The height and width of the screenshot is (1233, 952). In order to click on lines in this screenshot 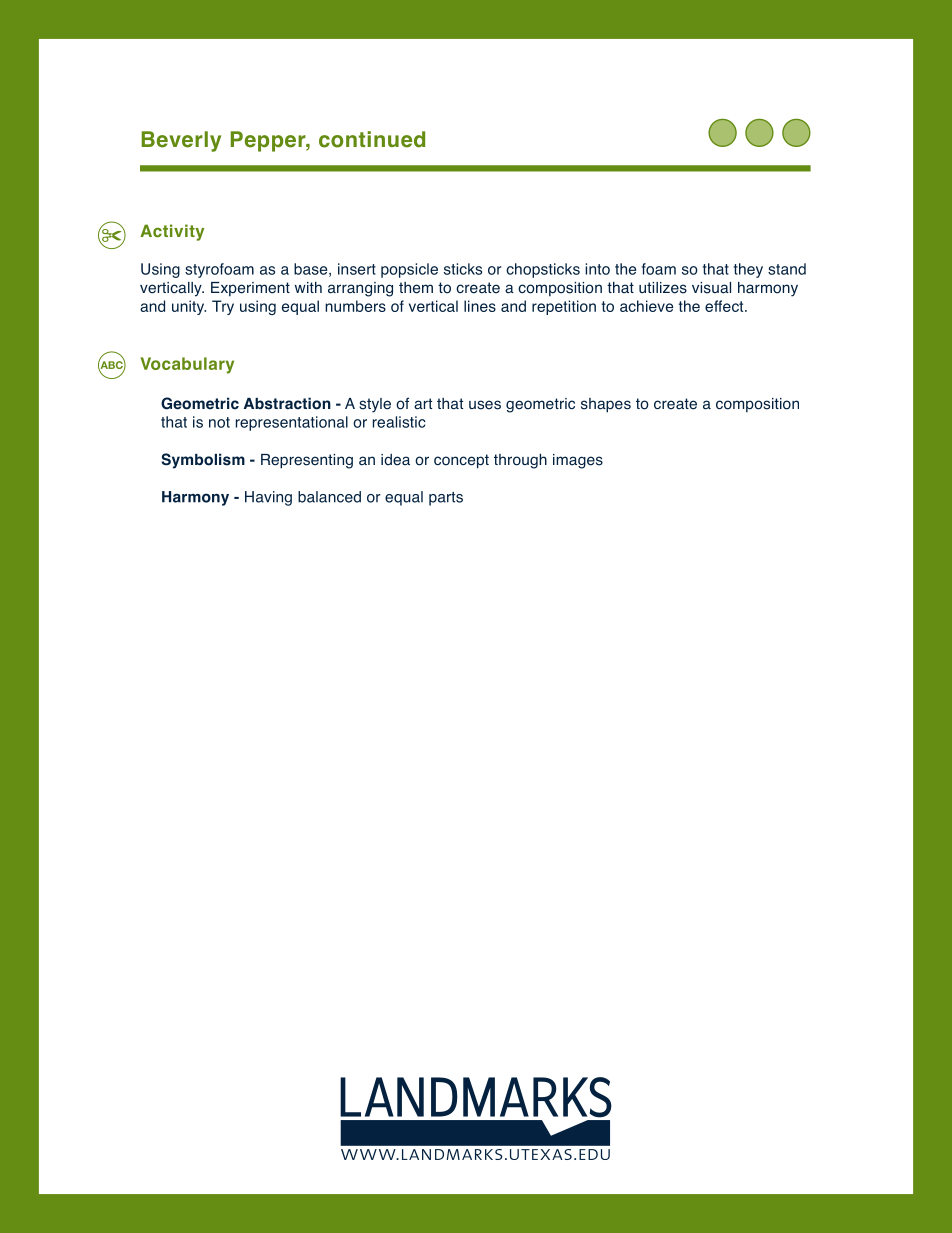, I will do `click(480, 306)`.
